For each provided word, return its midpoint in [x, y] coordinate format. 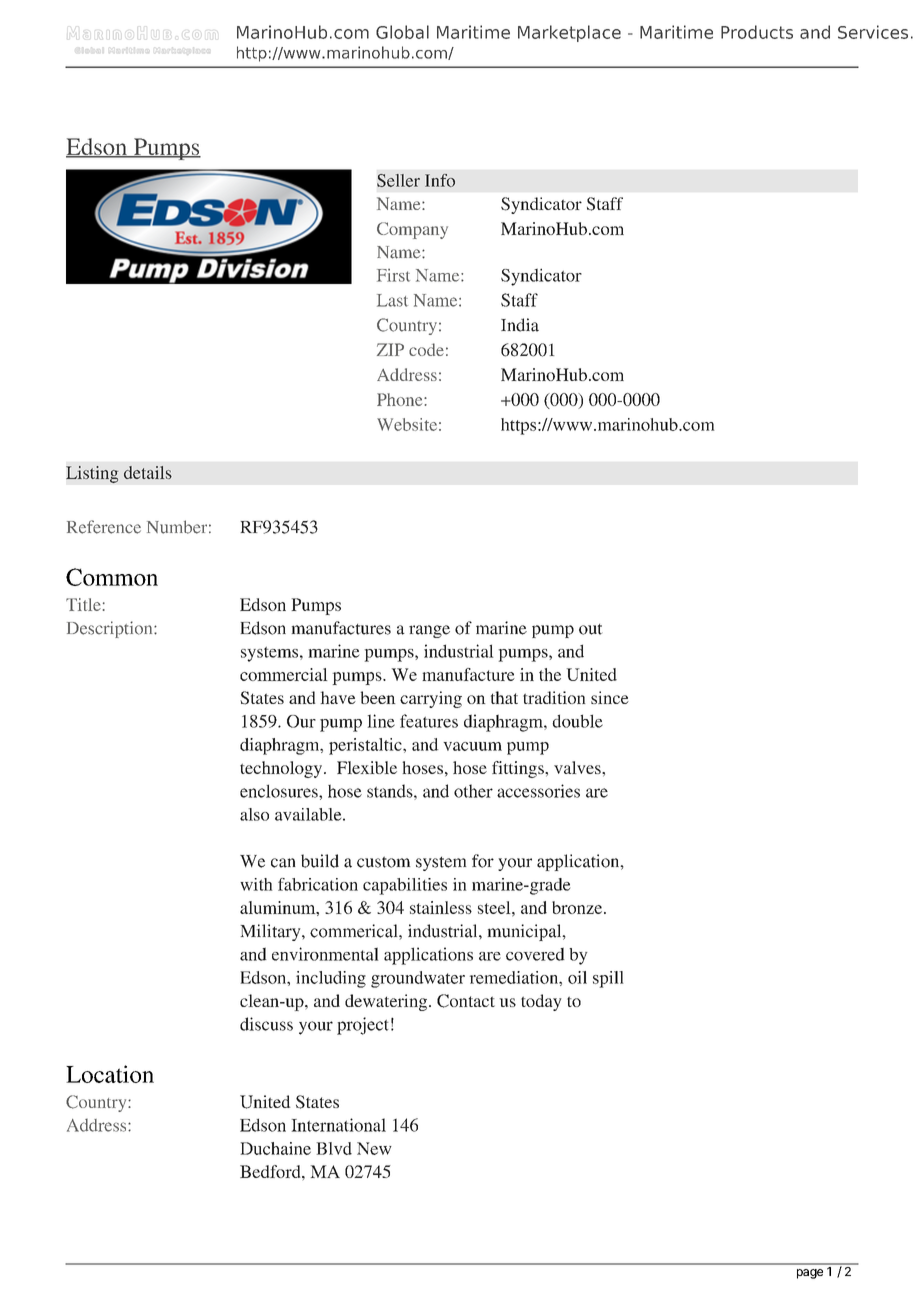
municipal [526, 932]
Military [272, 932]
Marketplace [569, 33]
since [610, 697]
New [374, 1148]
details [148, 472]
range [429, 631]
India [520, 325]
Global [402, 32]
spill [608, 979]
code [426, 349]
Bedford [271, 1171]
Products [757, 32]
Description [111, 629]
